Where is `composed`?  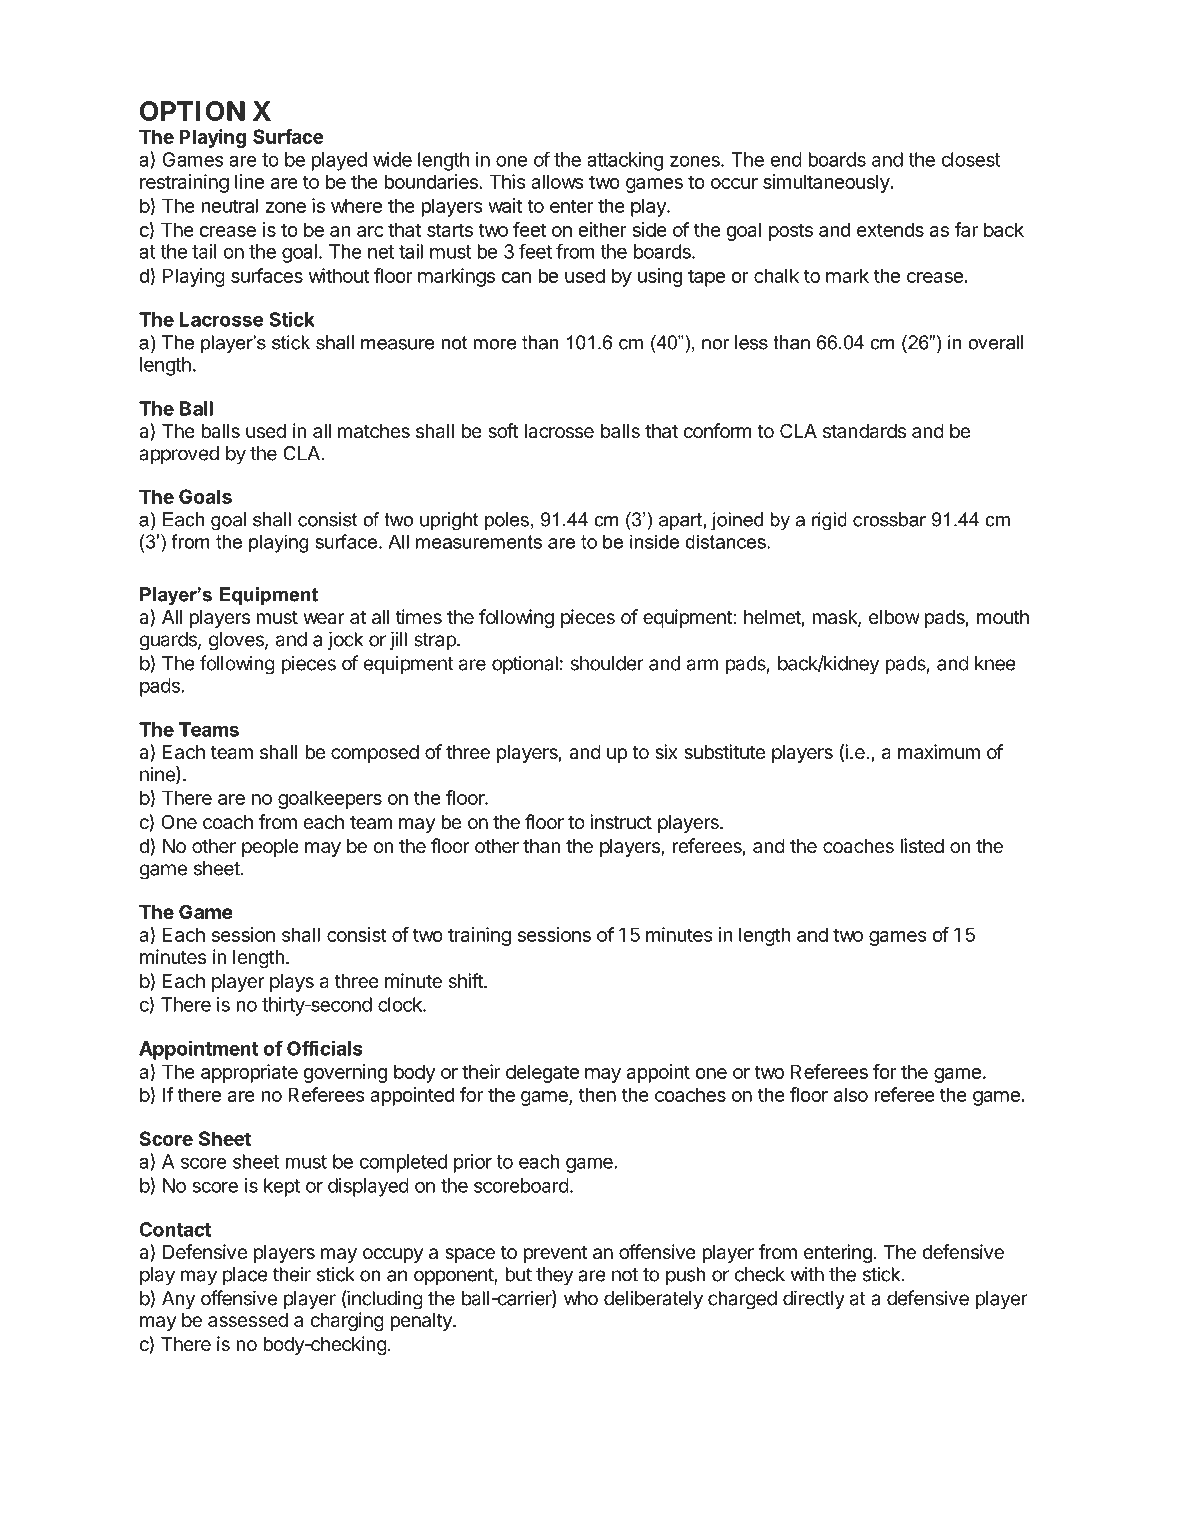 composed is located at coordinates (375, 754).
